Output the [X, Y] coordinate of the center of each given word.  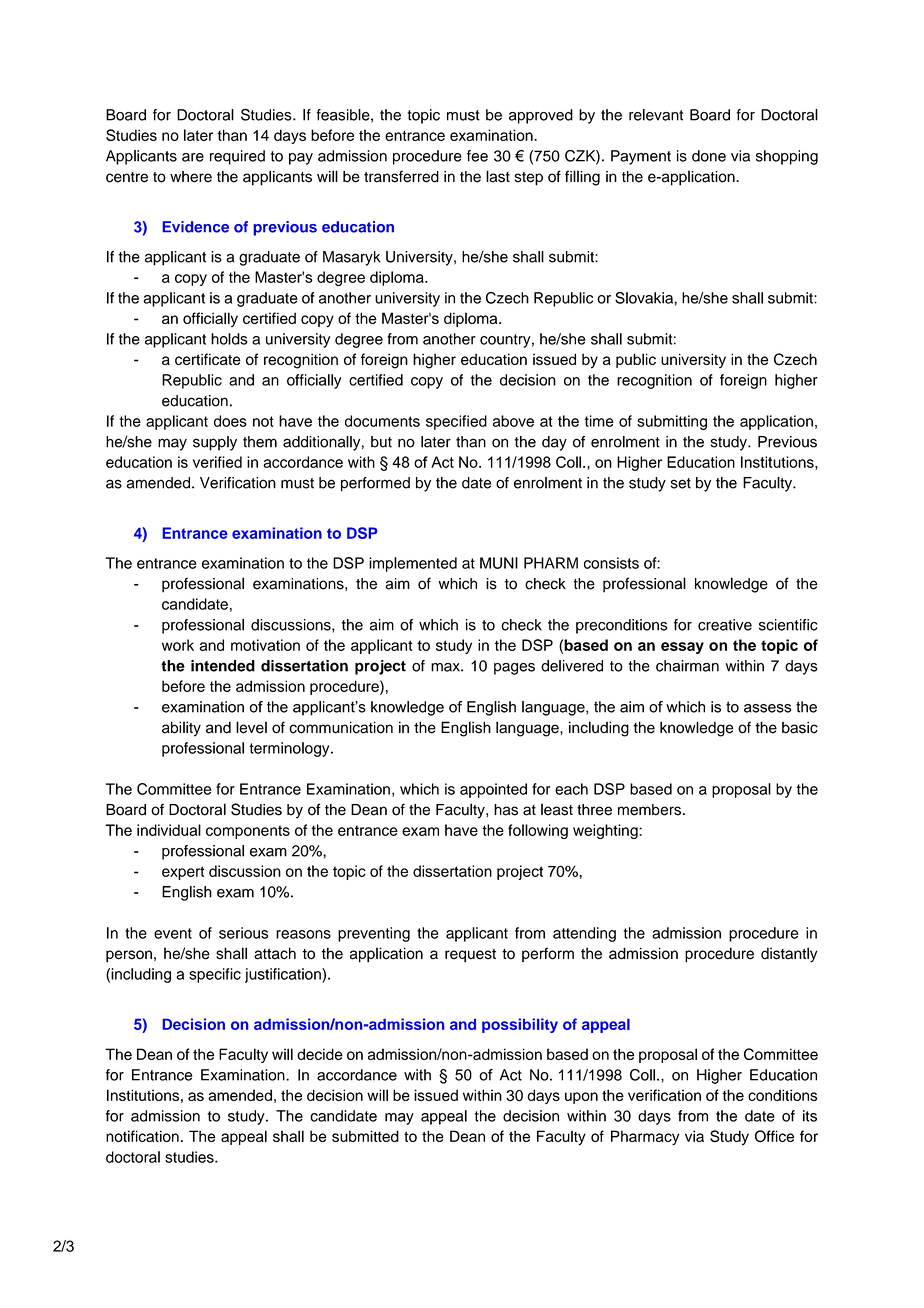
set [681, 483]
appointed [493, 790]
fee [477, 156]
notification [142, 1136]
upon [581, 1098]
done [709, 156]
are [193, 157]
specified [456, 422]
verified [217, 462]
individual [169, 830]
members [649, 810]
